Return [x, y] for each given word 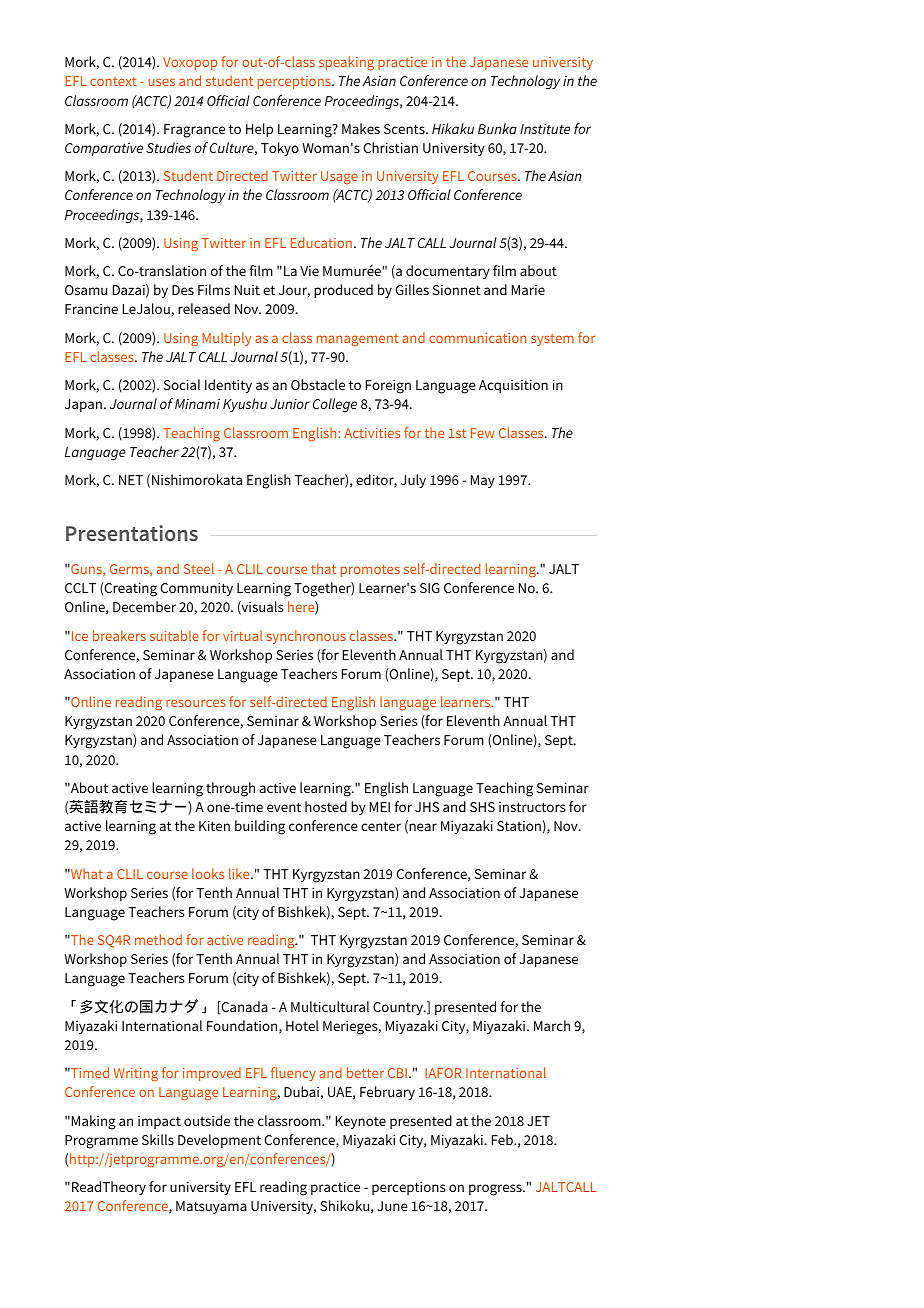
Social [182, 384]
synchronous [306, 637]
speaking [346, 63]
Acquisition [513, 386]
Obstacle [318, 384]
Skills [158, 1139]
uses [161, 82]
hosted [326, 806]
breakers [119, 635]
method [158, 939]
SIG [430, 588]
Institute [545, 129]
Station [520, 825]
